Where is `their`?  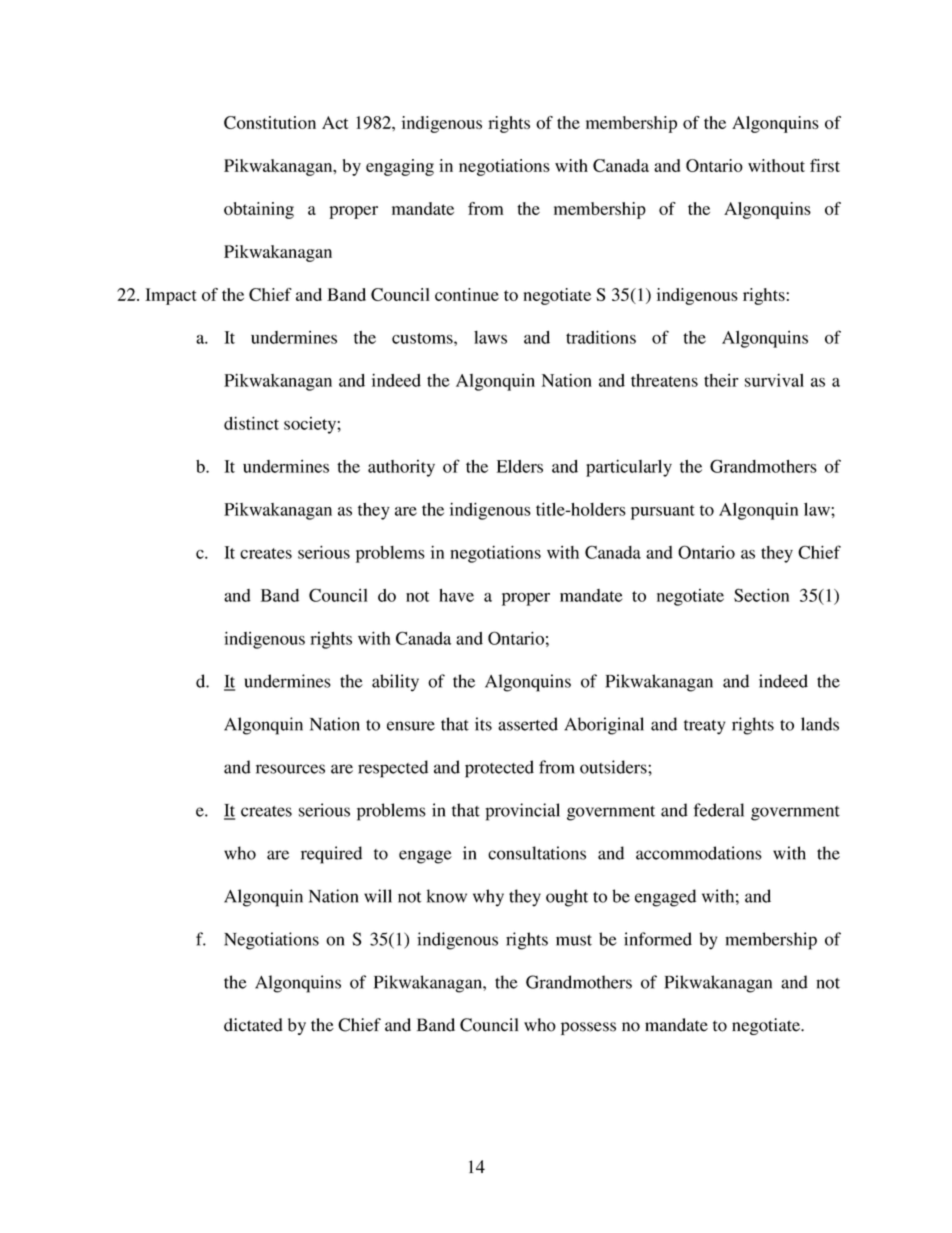 their is located at coordinates (721, 380).
